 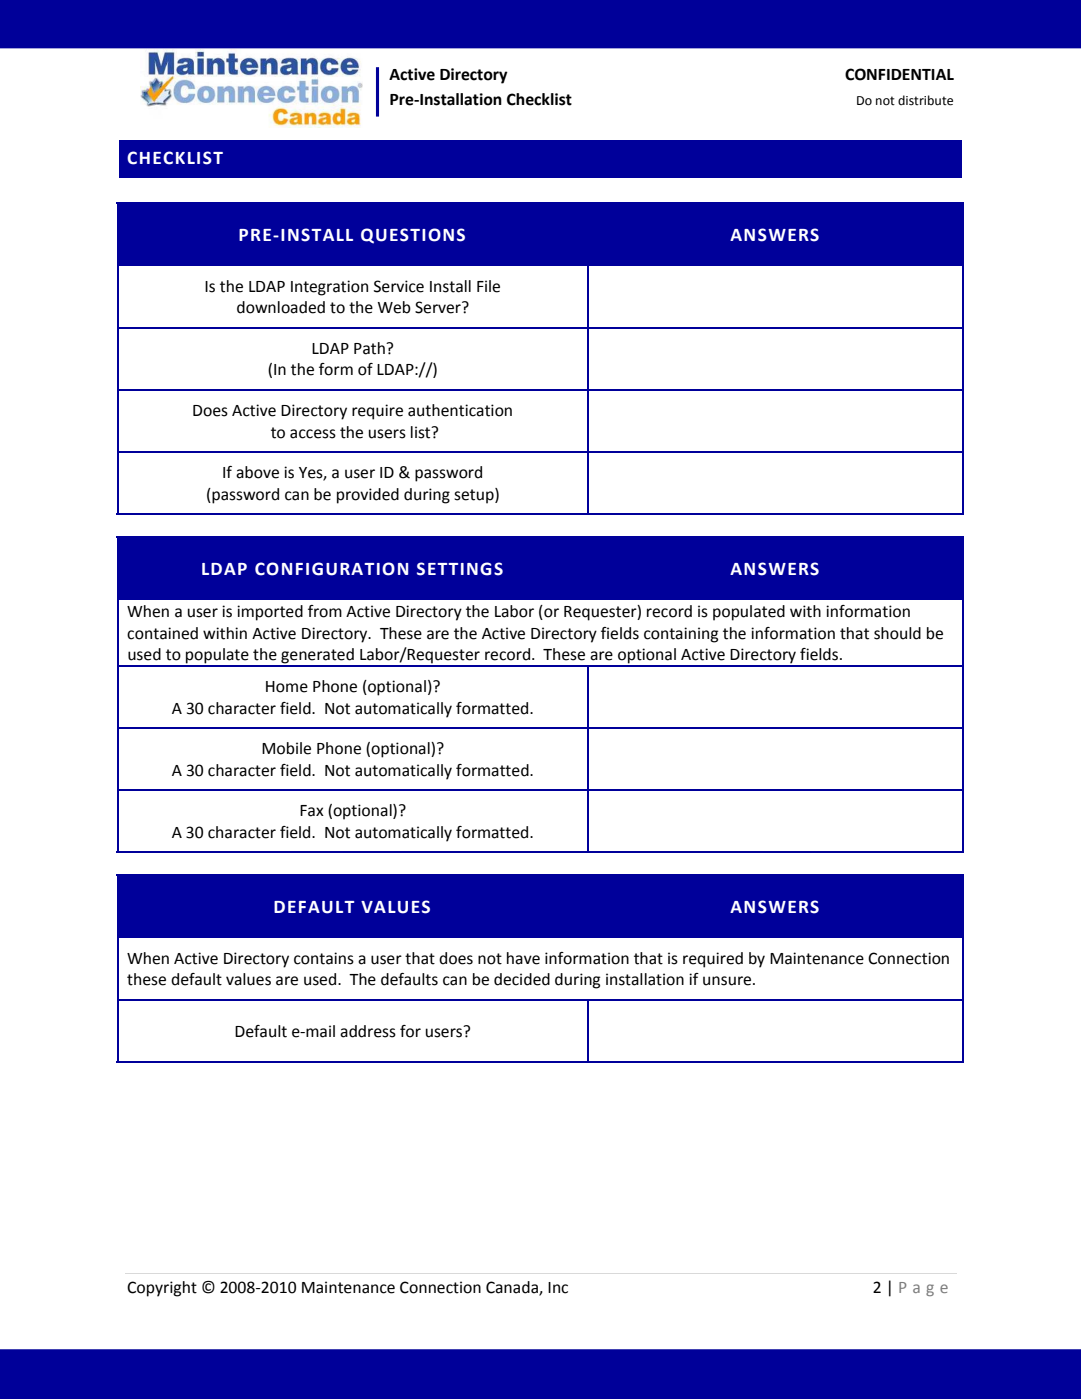 I want to click on File, so click(x=488, y=286).
